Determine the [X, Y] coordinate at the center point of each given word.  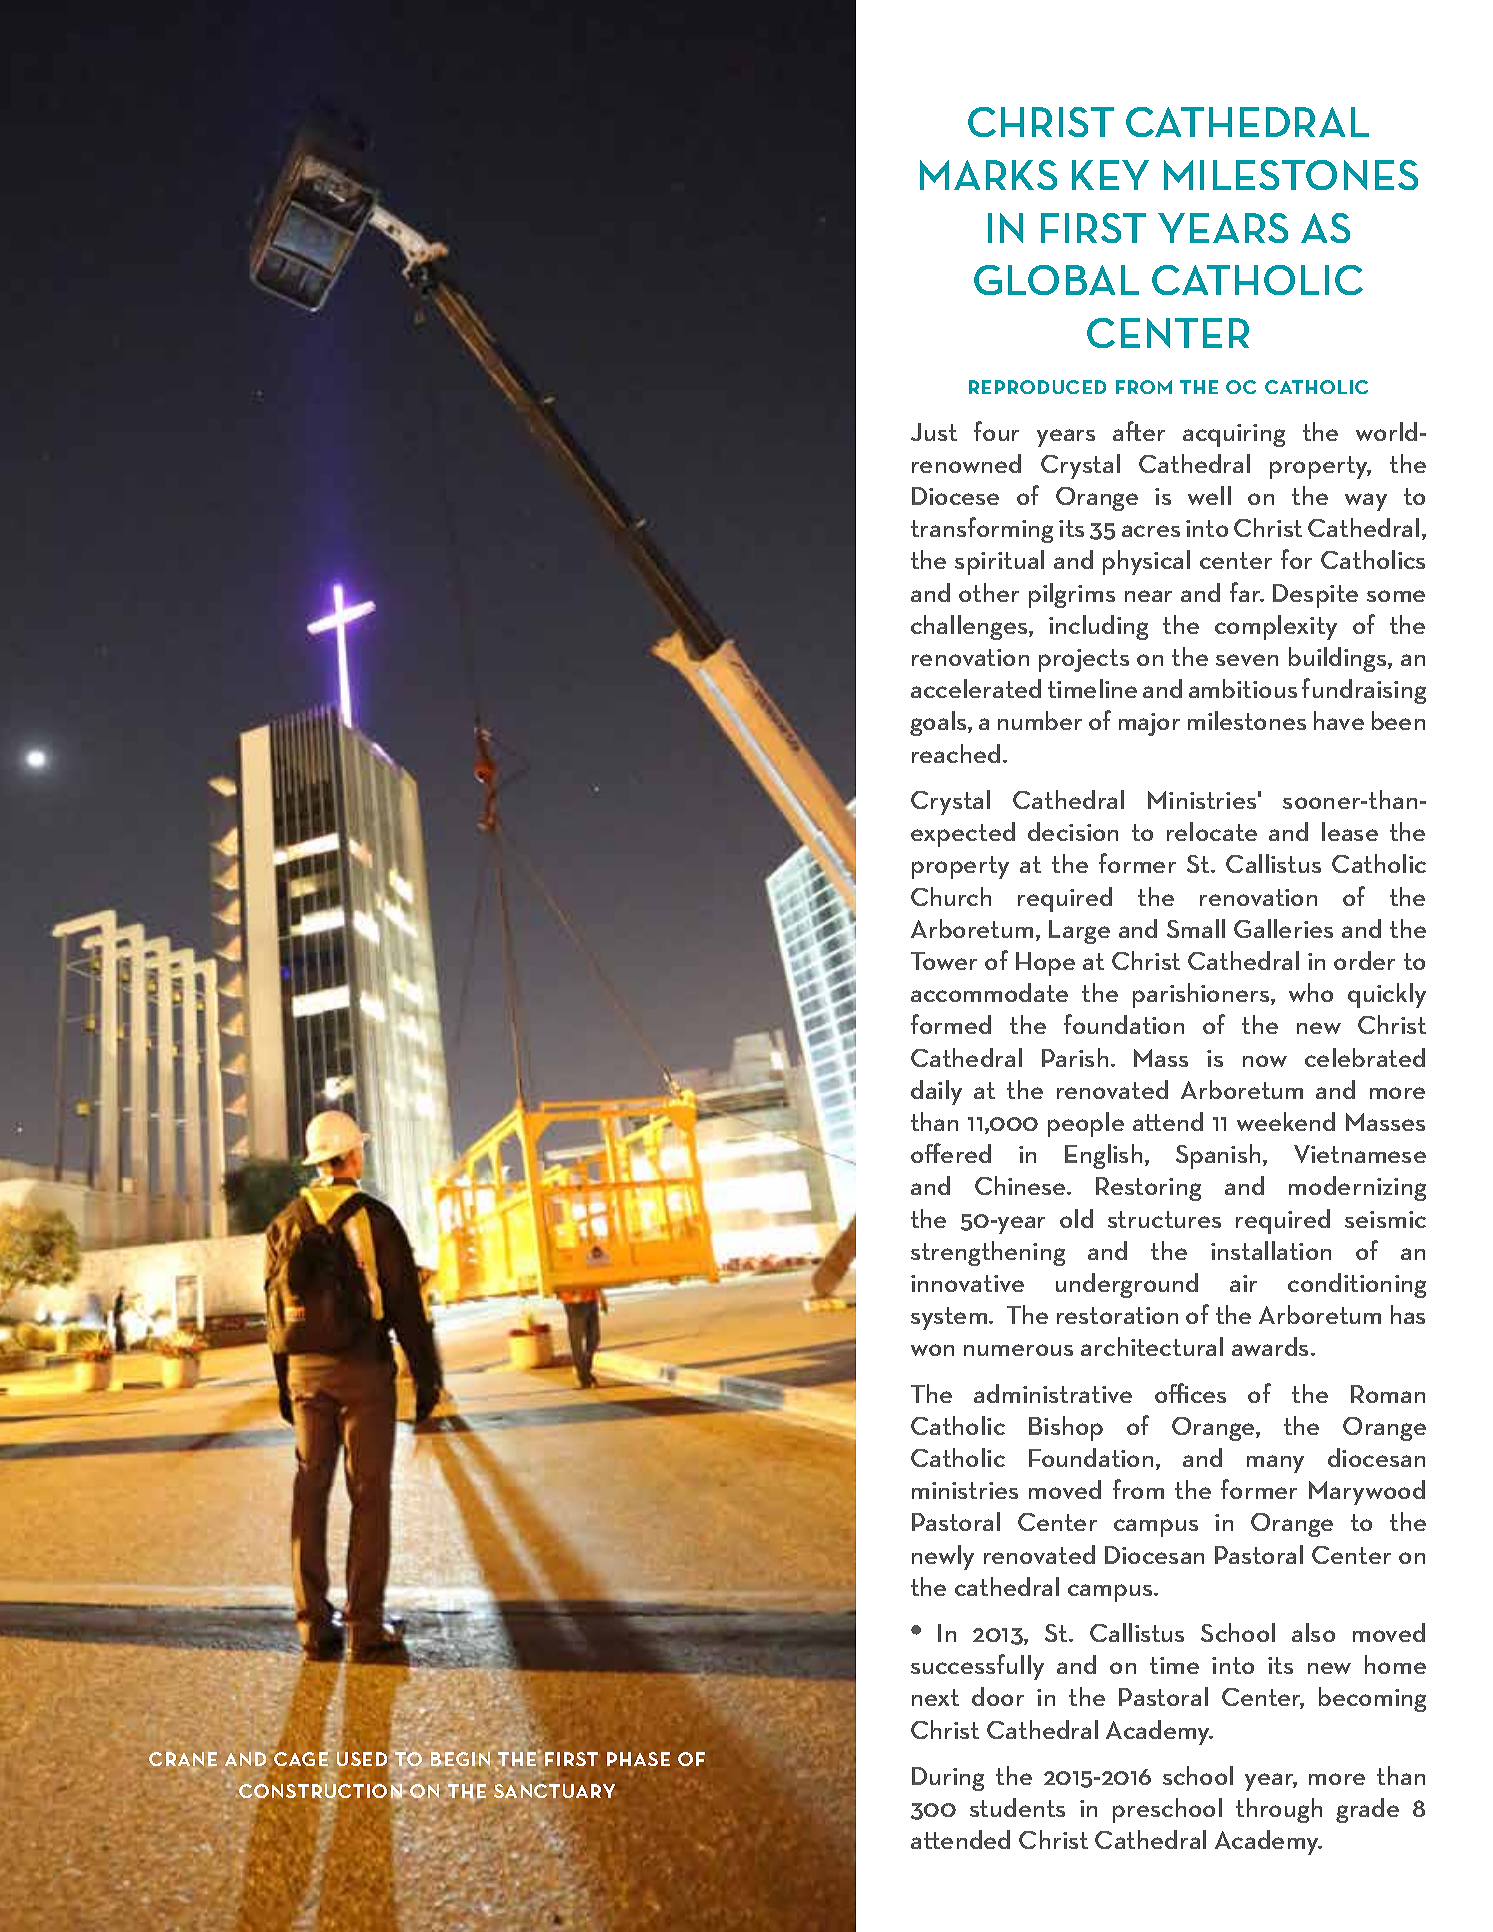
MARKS [988, 175]
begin [460, 1759]
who [1311, 992]
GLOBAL [1056, 280]
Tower [944, 961]
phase [638, 1759]
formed [951, 1024]
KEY [1110, 175]
